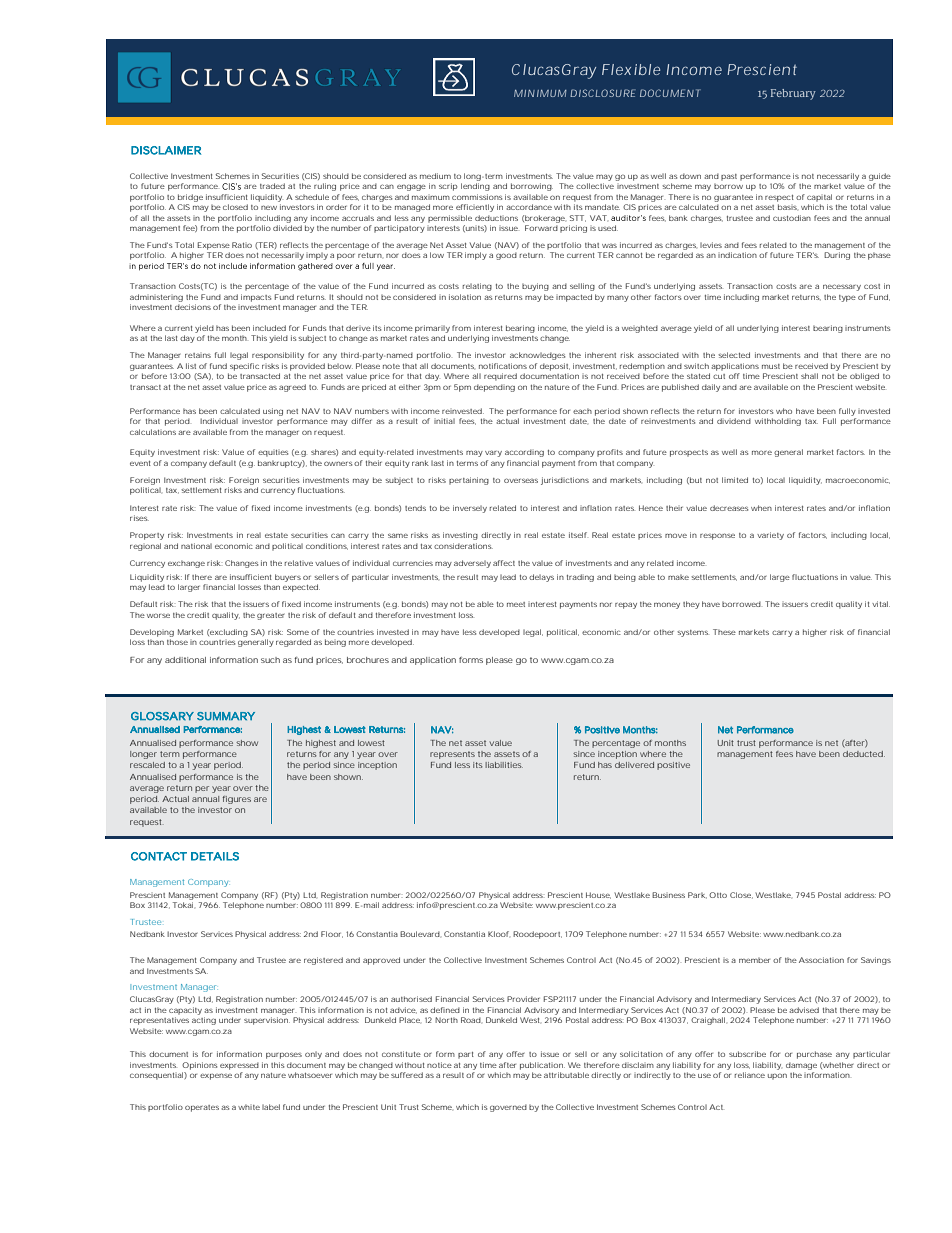  I want to click on MINIMUM, so click(540, 93).
